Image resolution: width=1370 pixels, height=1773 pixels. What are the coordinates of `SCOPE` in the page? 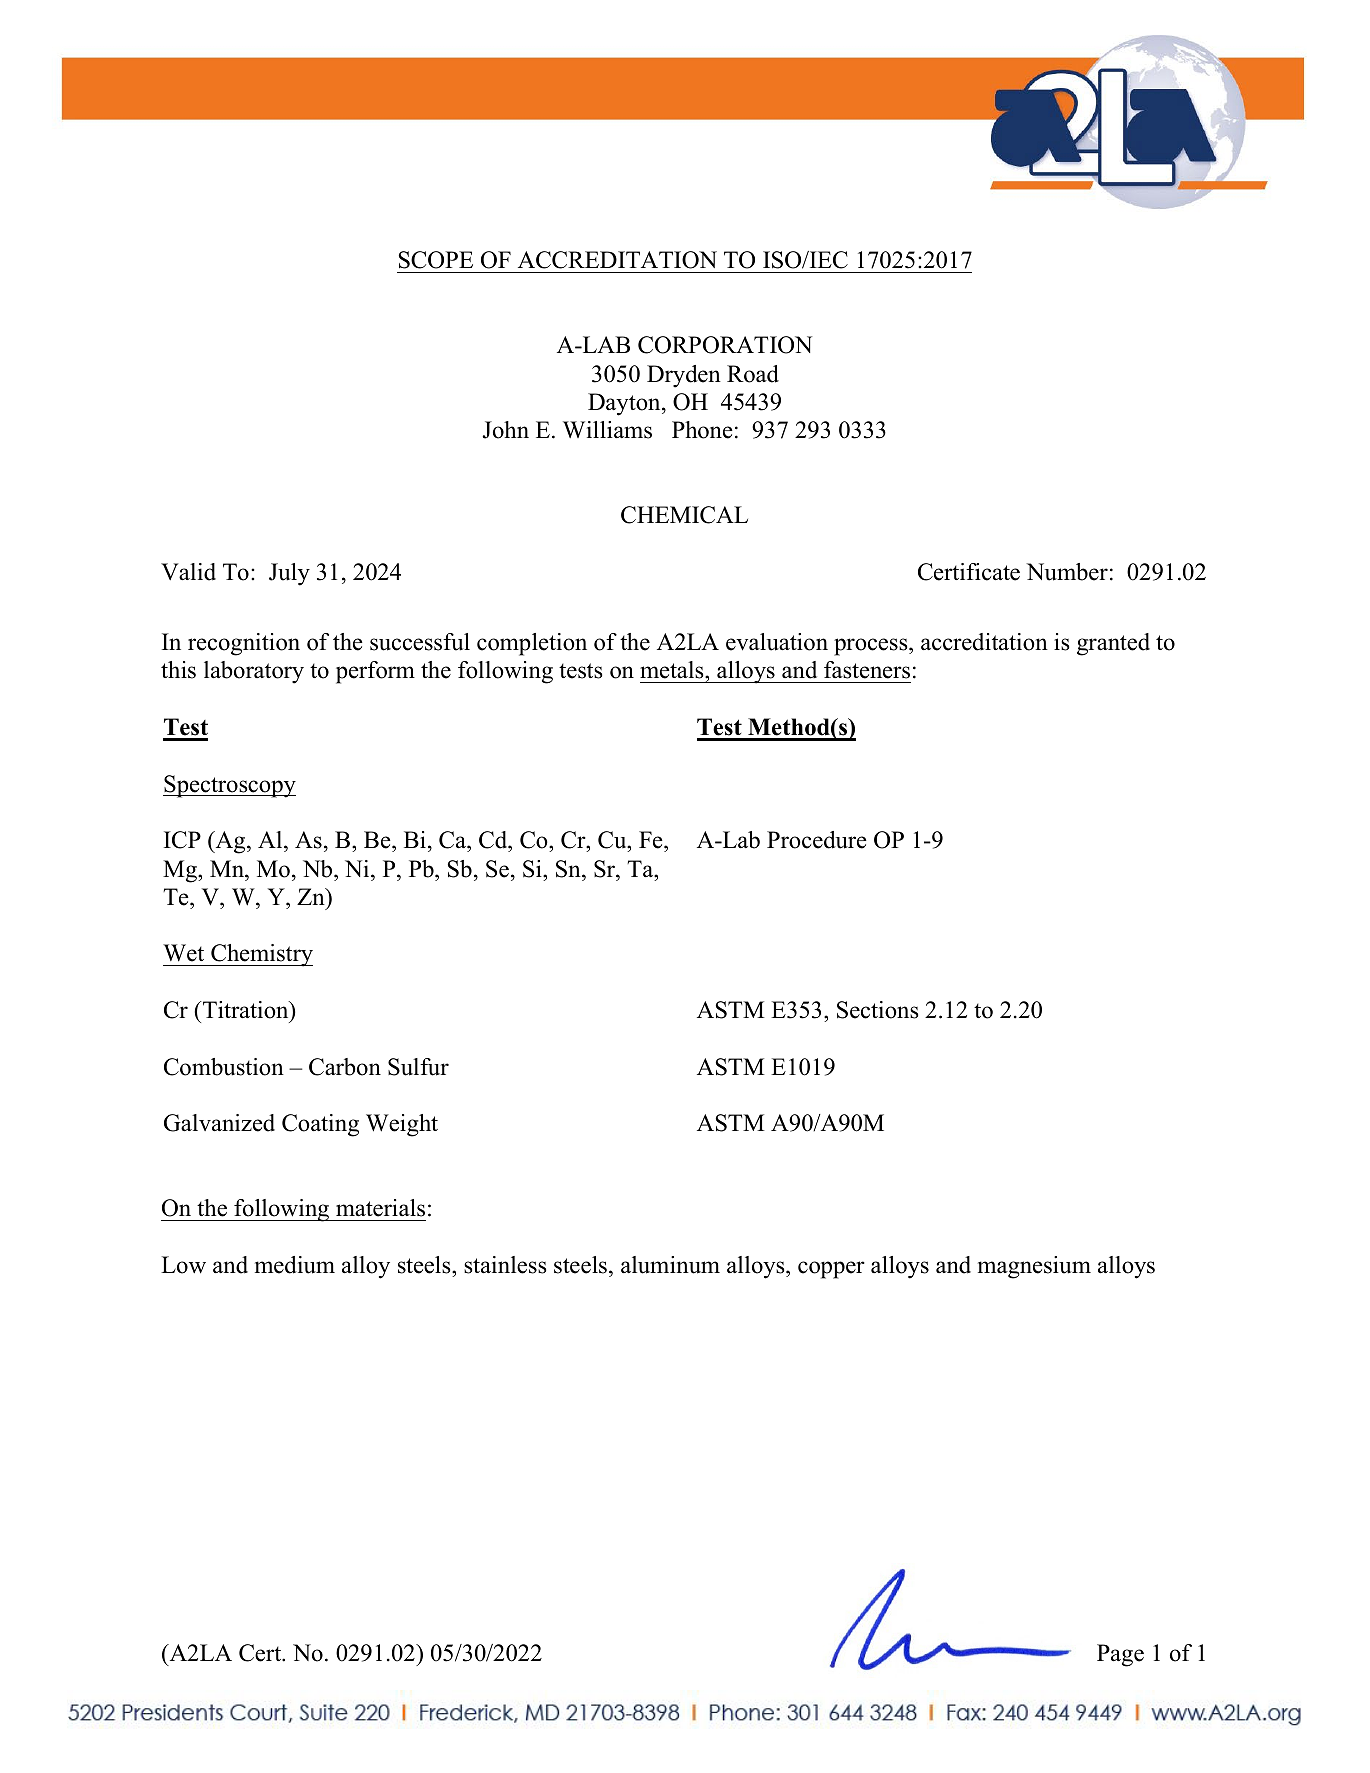 It's located at (436, 260).
